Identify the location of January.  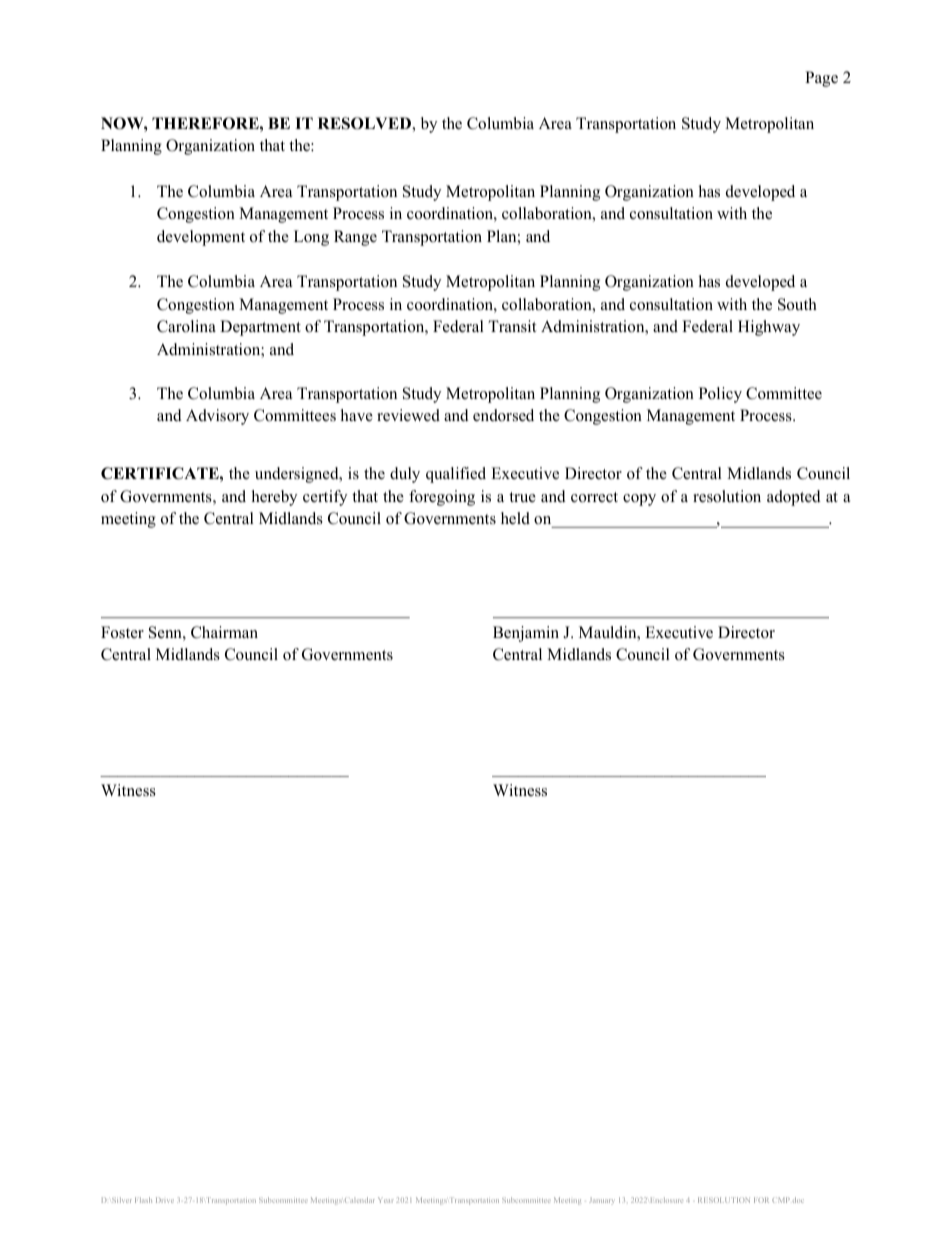
(602, 1201).
